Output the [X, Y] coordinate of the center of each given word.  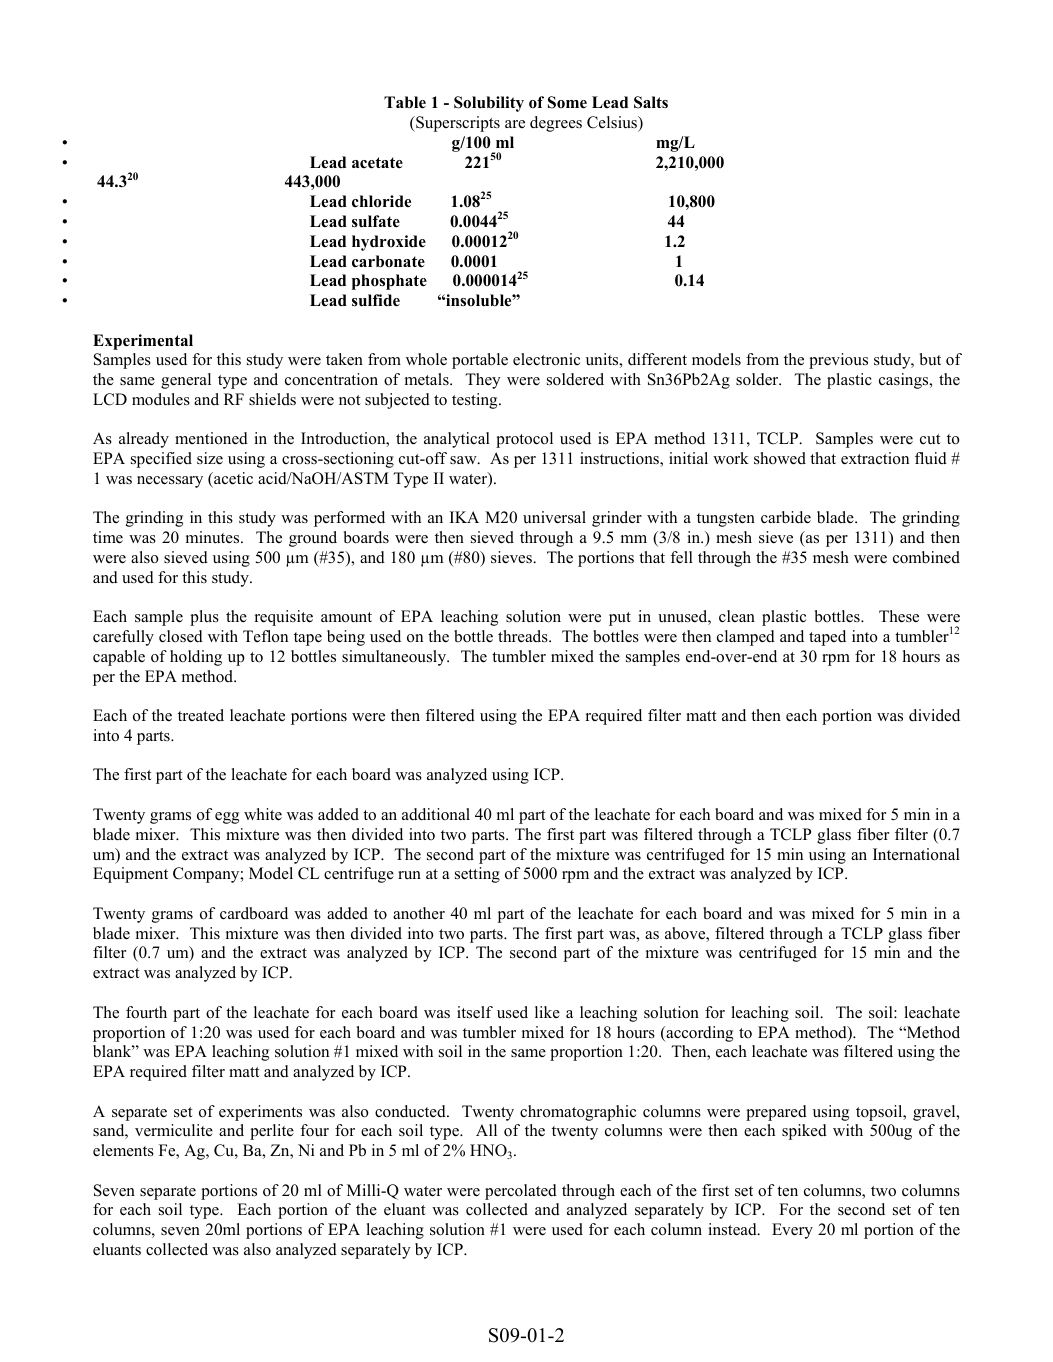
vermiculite [174, 1130]
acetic [232, 478]
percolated [521, 1192]
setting [477, 875]
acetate [377, 163]
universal [554, 517]
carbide [786, 517]
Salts [651, 102]
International [916, 854]
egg [227, 818]
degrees [556, 124]
